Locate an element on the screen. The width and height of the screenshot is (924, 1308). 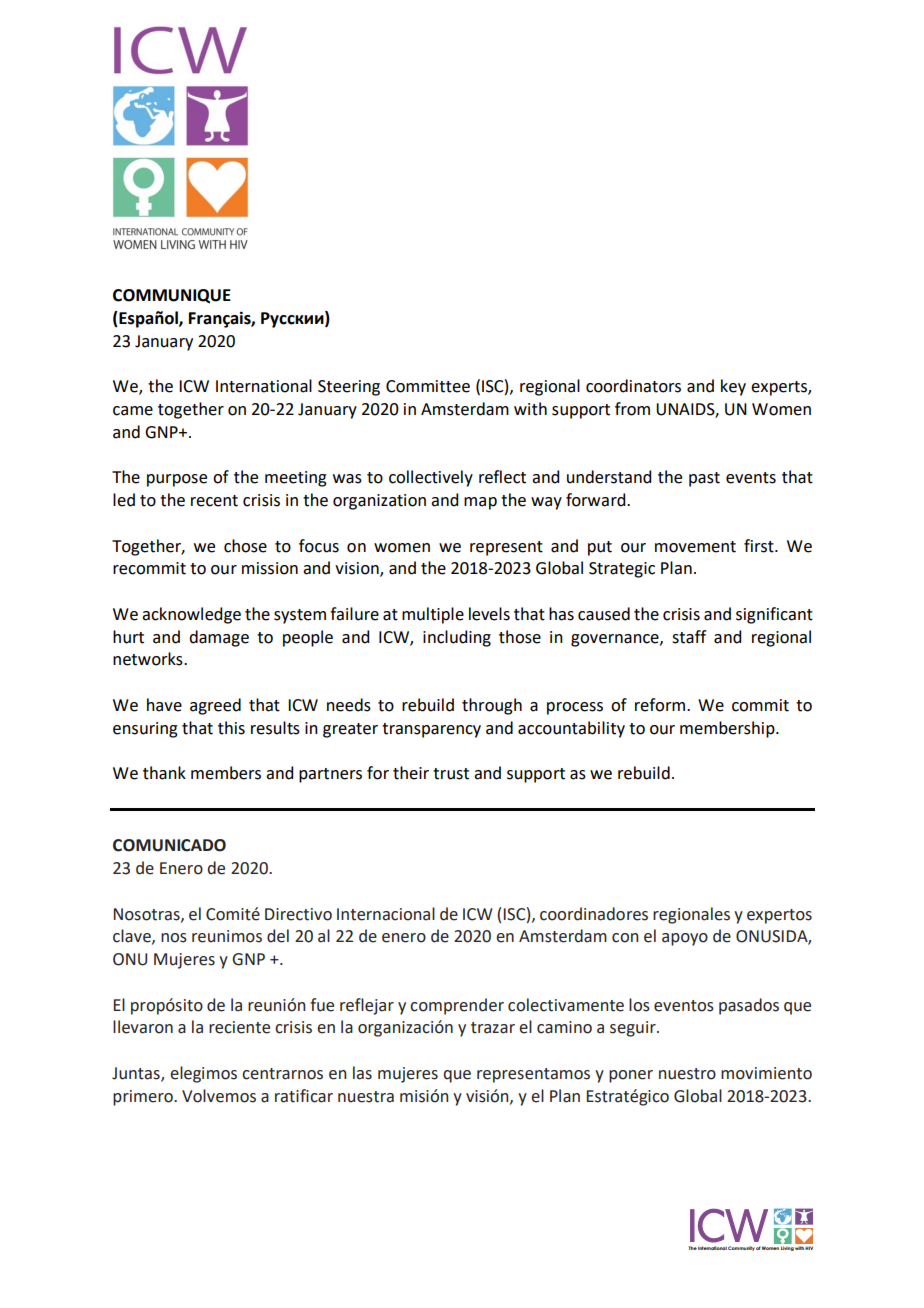
acknowledge is located at coordinates (191, 615).
